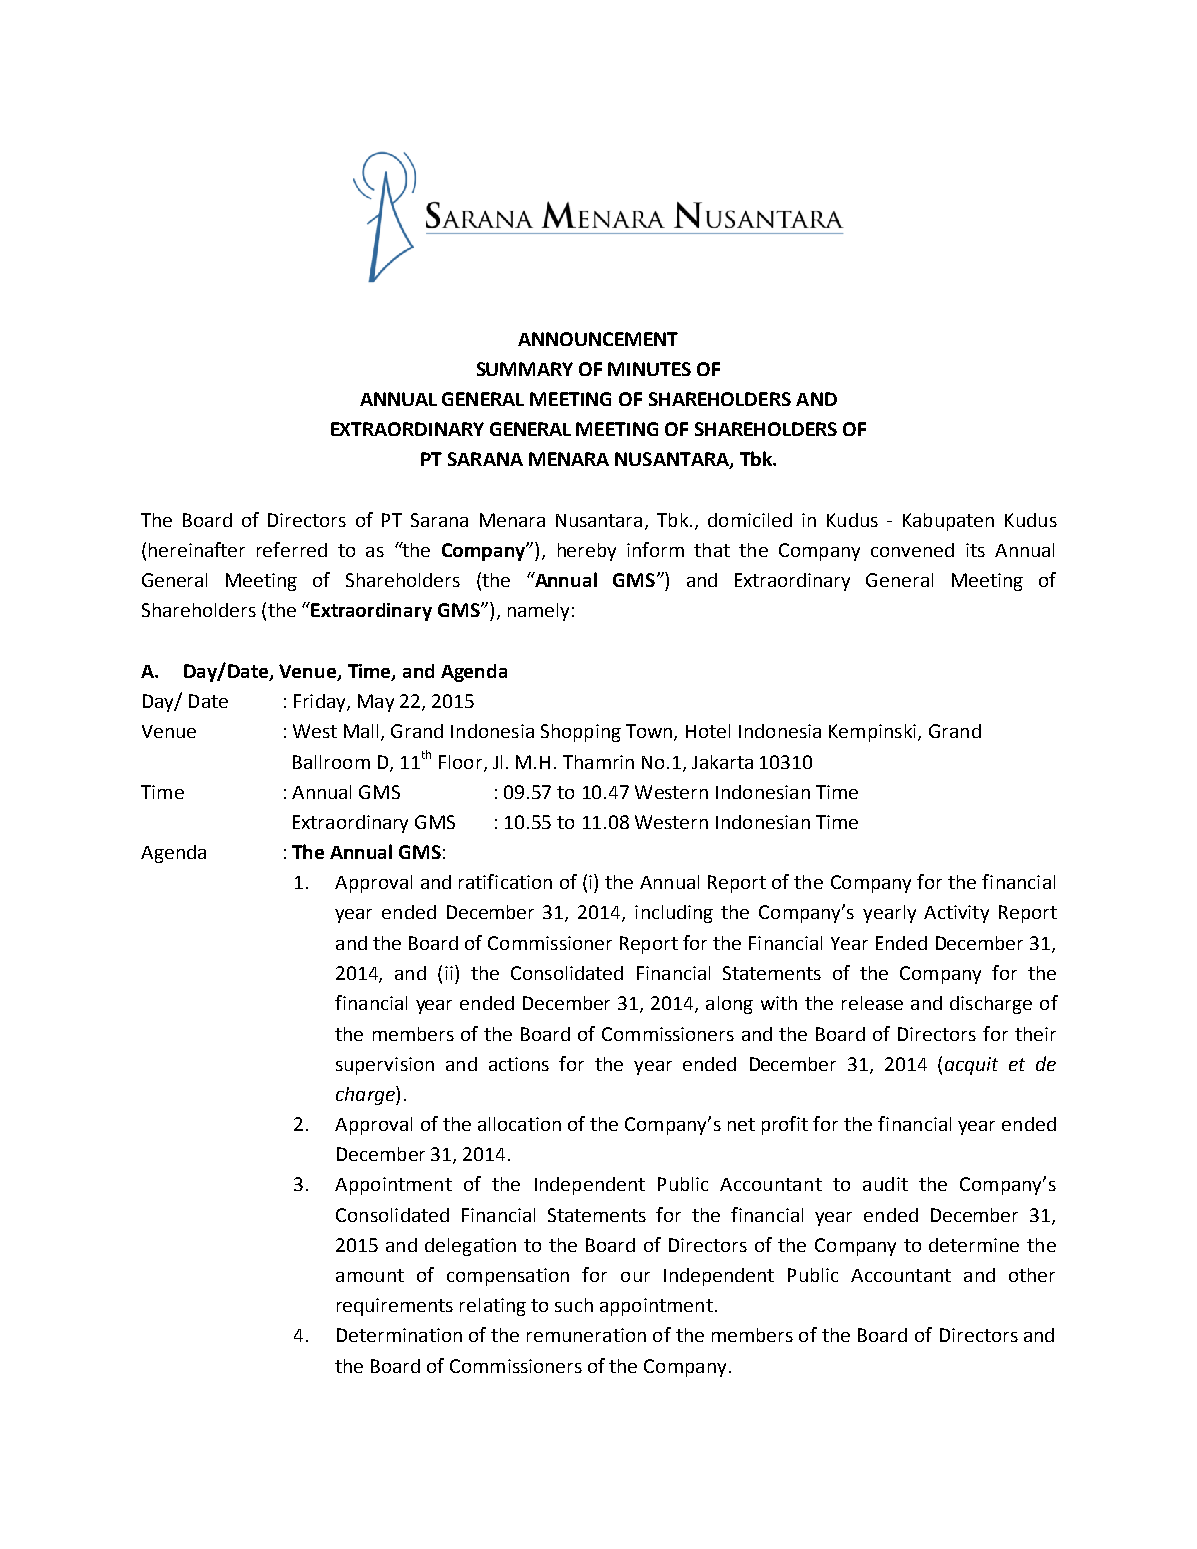 The image size is (1197, 1549). I want to click on hereby, so click(587, 552).
